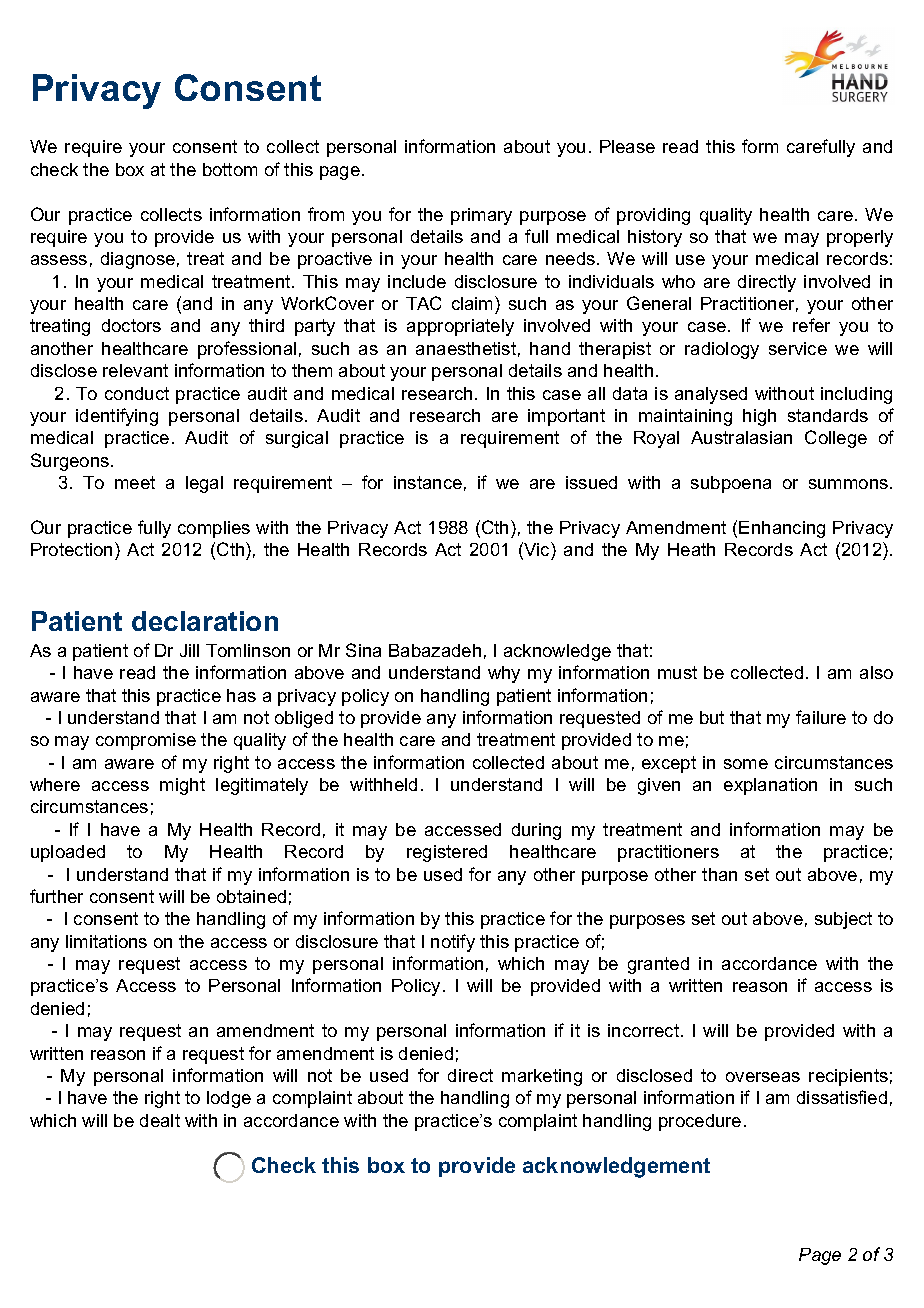 The width and height of the screenshot is (924, 1308). Describe the element at coordinates (230, 169) in the screenshot. I see `bottom` at that location.
